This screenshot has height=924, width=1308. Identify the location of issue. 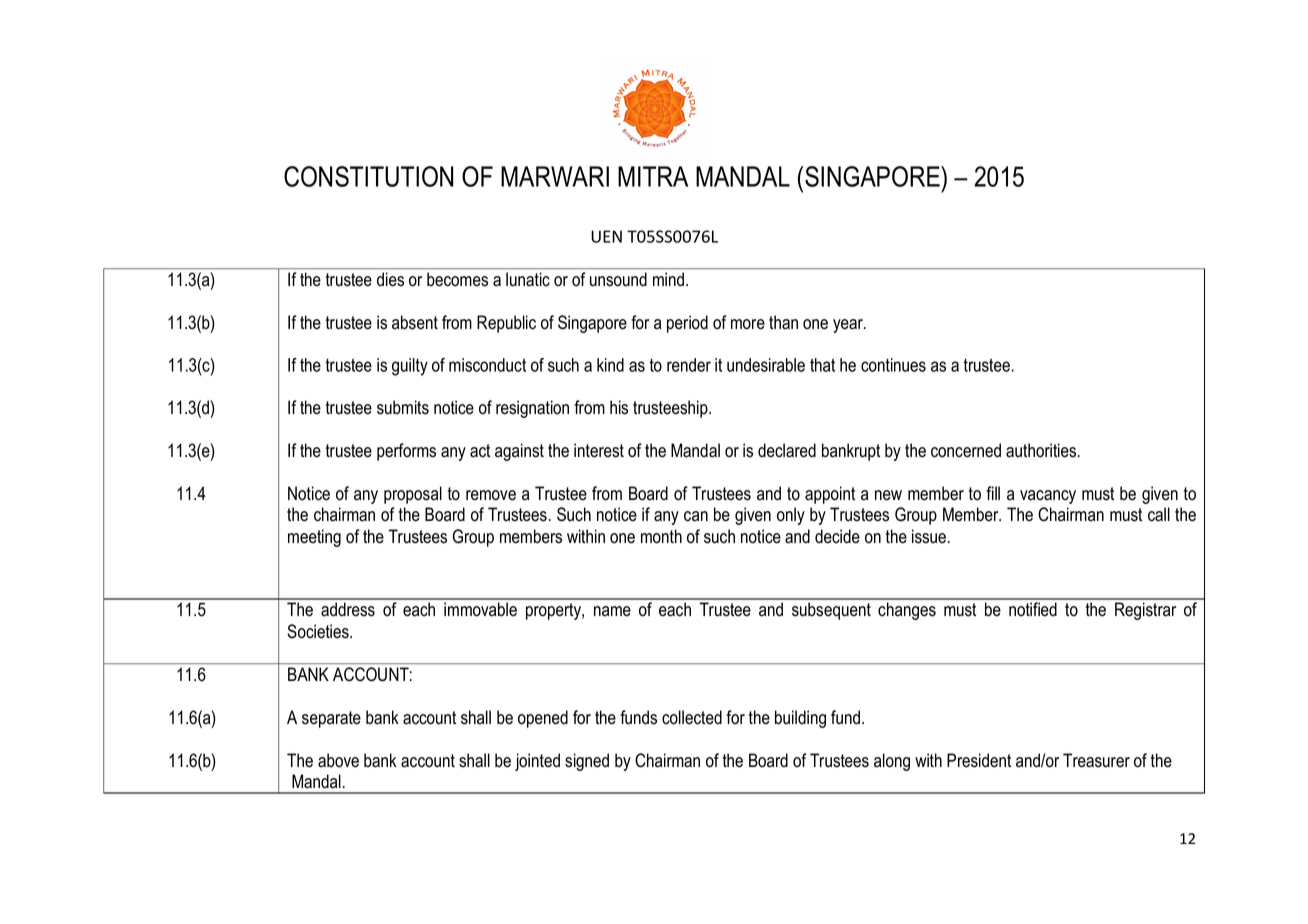
(930, 536).
